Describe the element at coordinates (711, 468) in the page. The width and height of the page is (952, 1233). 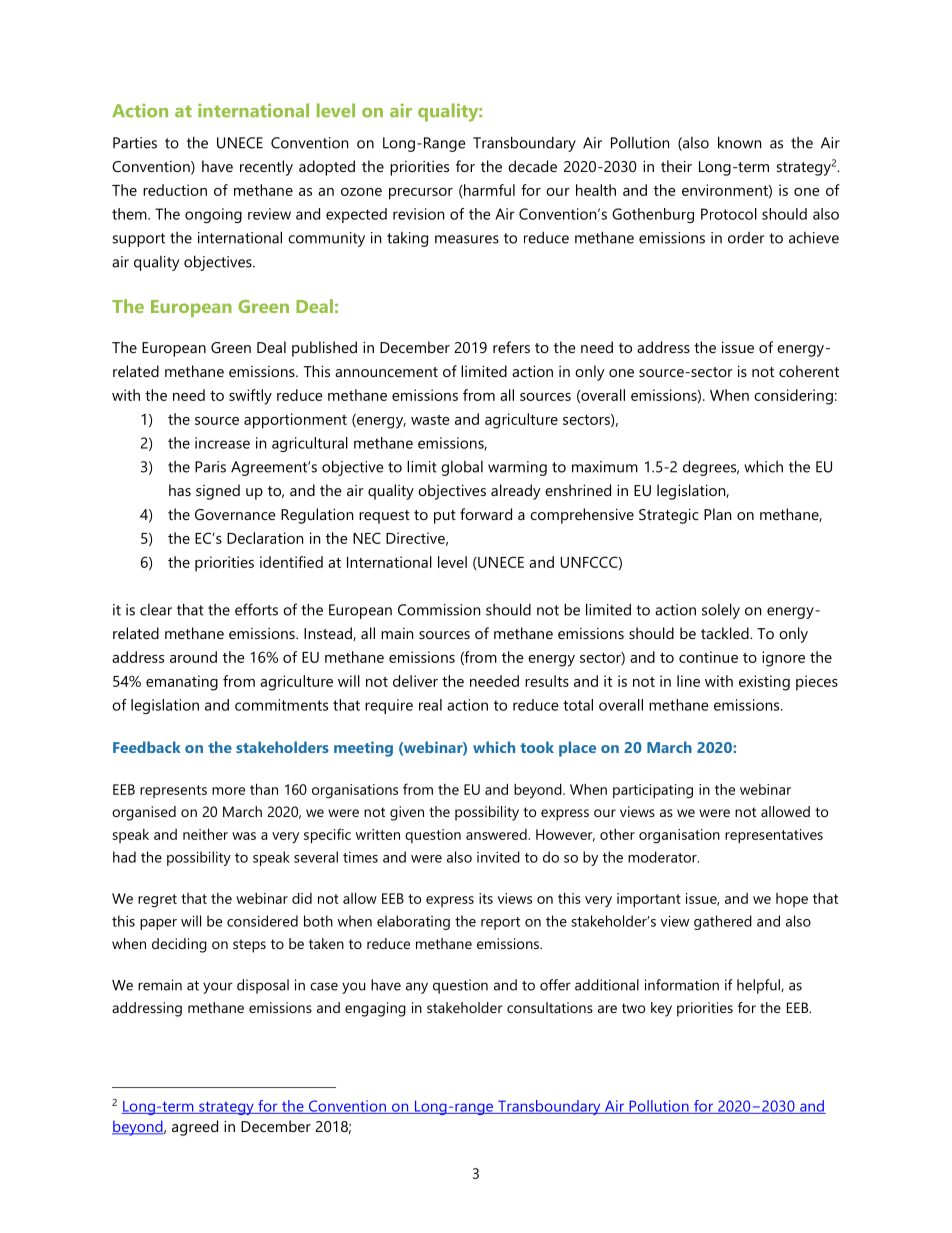
I see `degrees` at that location.
